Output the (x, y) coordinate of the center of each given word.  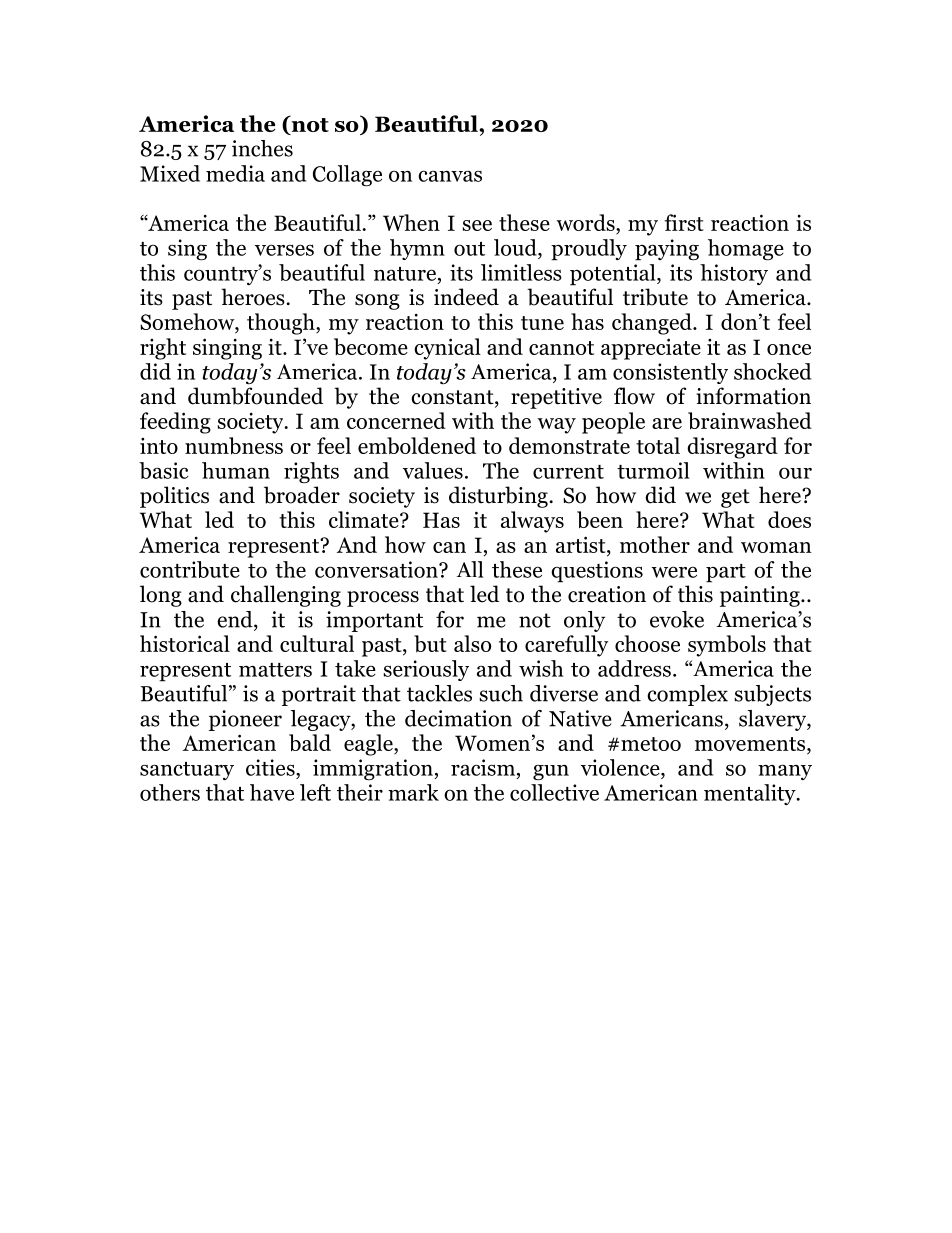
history (734, 274)
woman (776, 547)
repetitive (556, 398)
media (235, 173)
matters (275, 670)
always (532, 522)
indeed (466, 297)
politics (174, 497)
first (684, 222)
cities (271, 767)
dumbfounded (255, 396)
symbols (727, 646)
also (472, 643)
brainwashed (750, 420)
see (477, 225)
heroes (253, 297)
